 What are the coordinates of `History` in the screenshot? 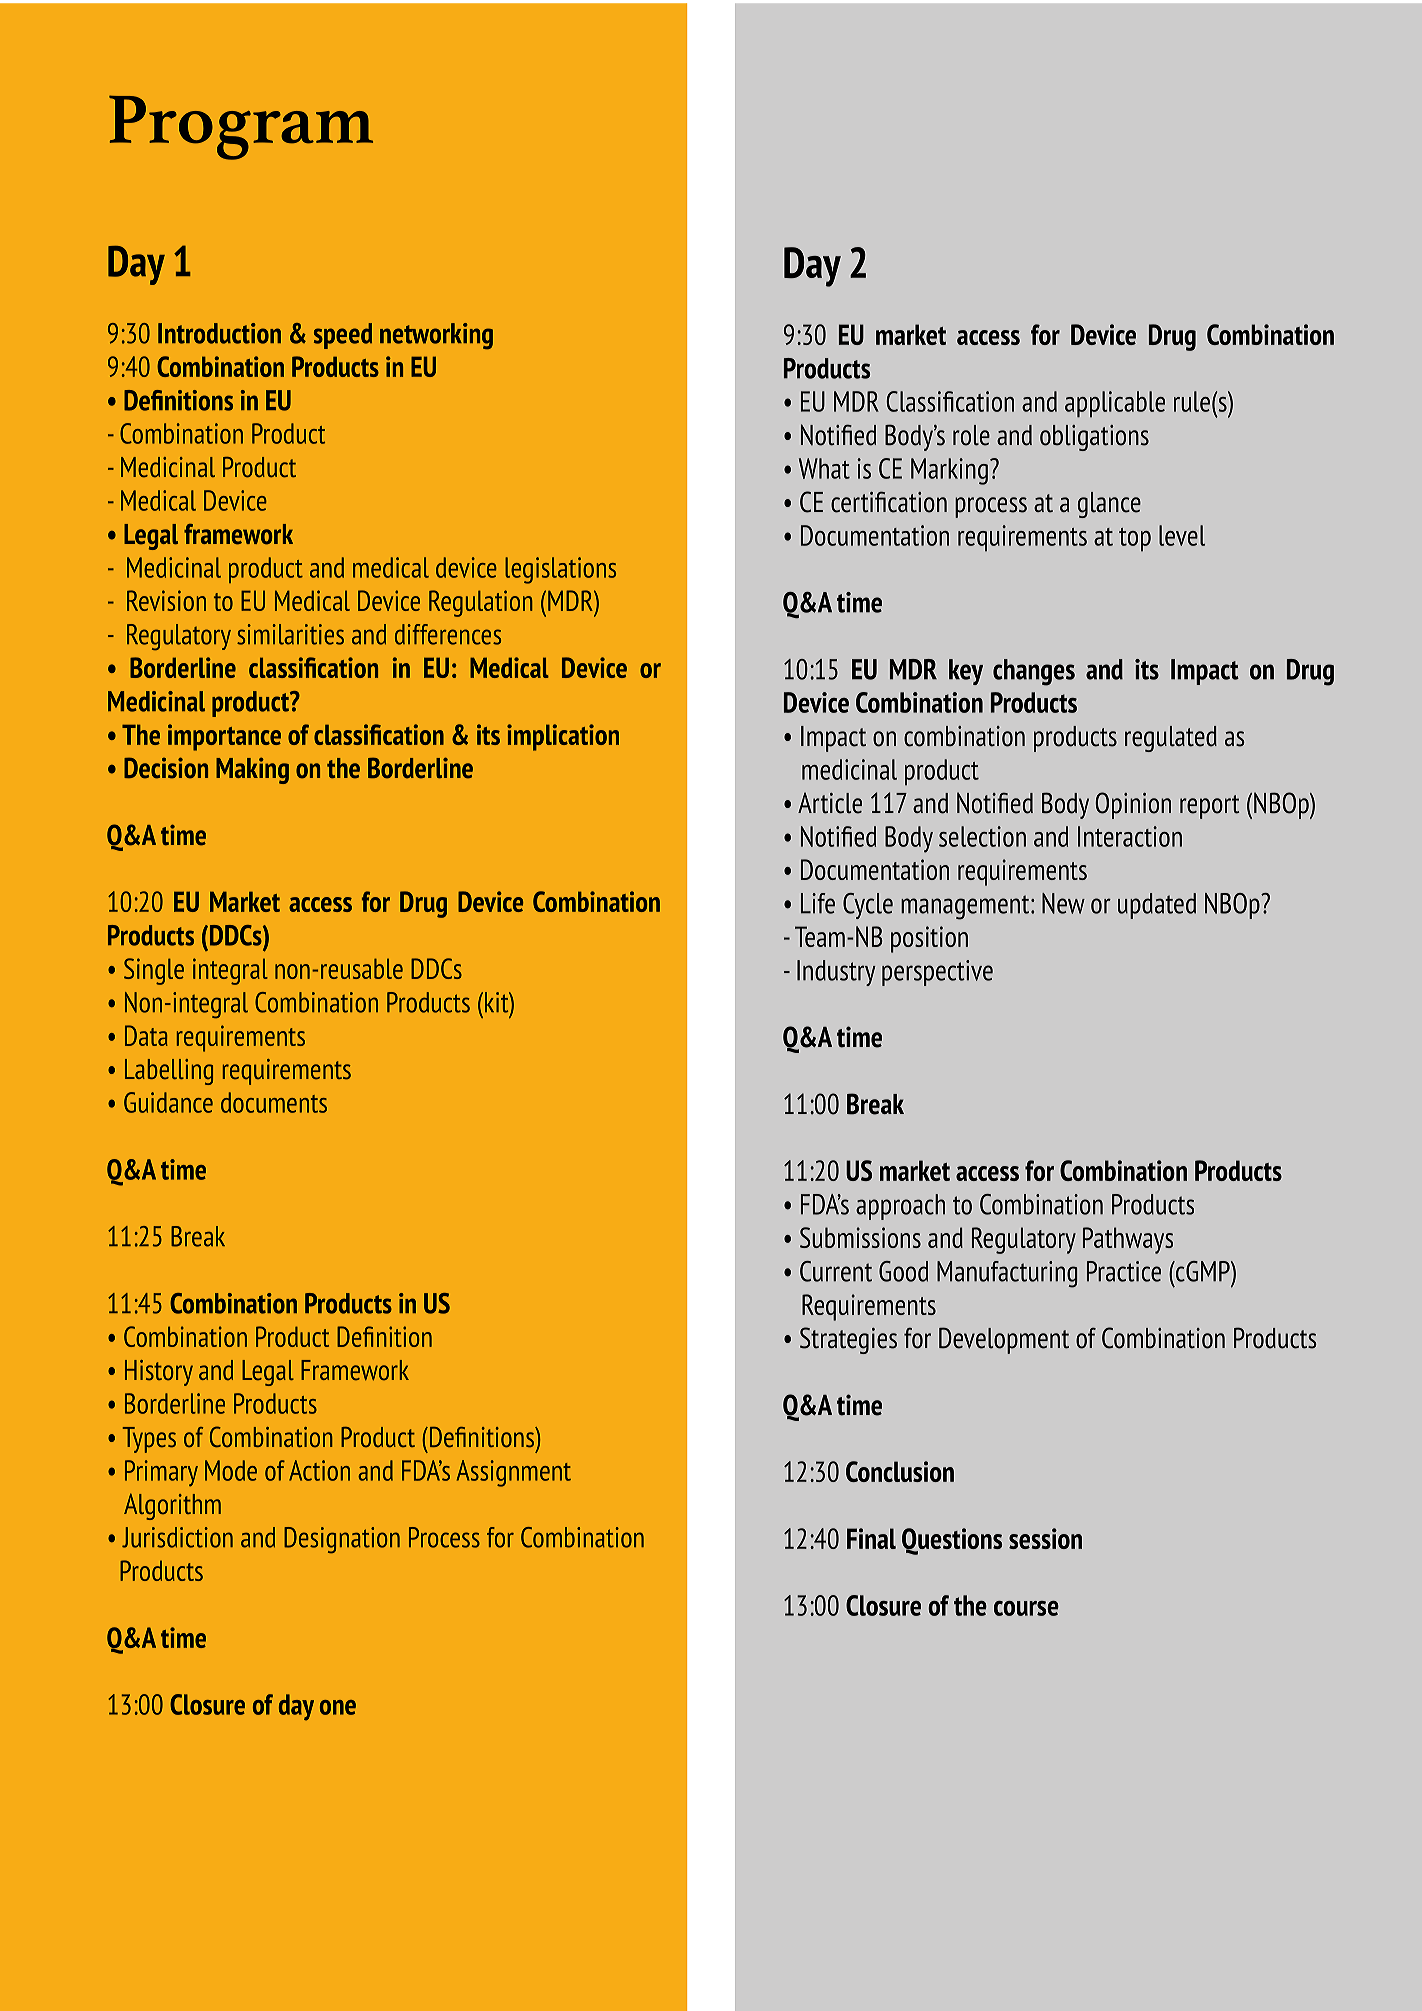 It's located at (159, 1373).
